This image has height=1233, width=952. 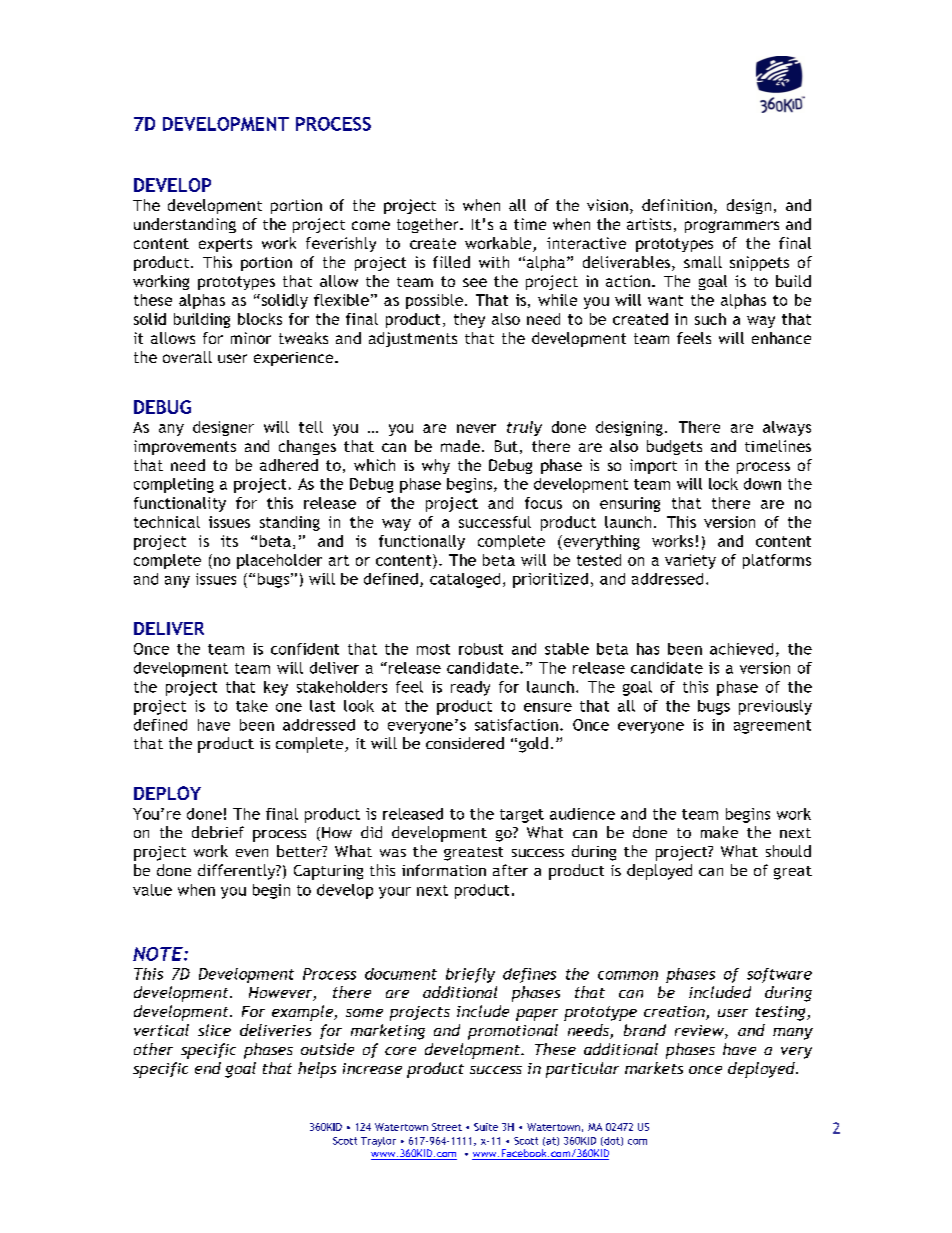 I want to click on end, so click(x=208, y=1068).
